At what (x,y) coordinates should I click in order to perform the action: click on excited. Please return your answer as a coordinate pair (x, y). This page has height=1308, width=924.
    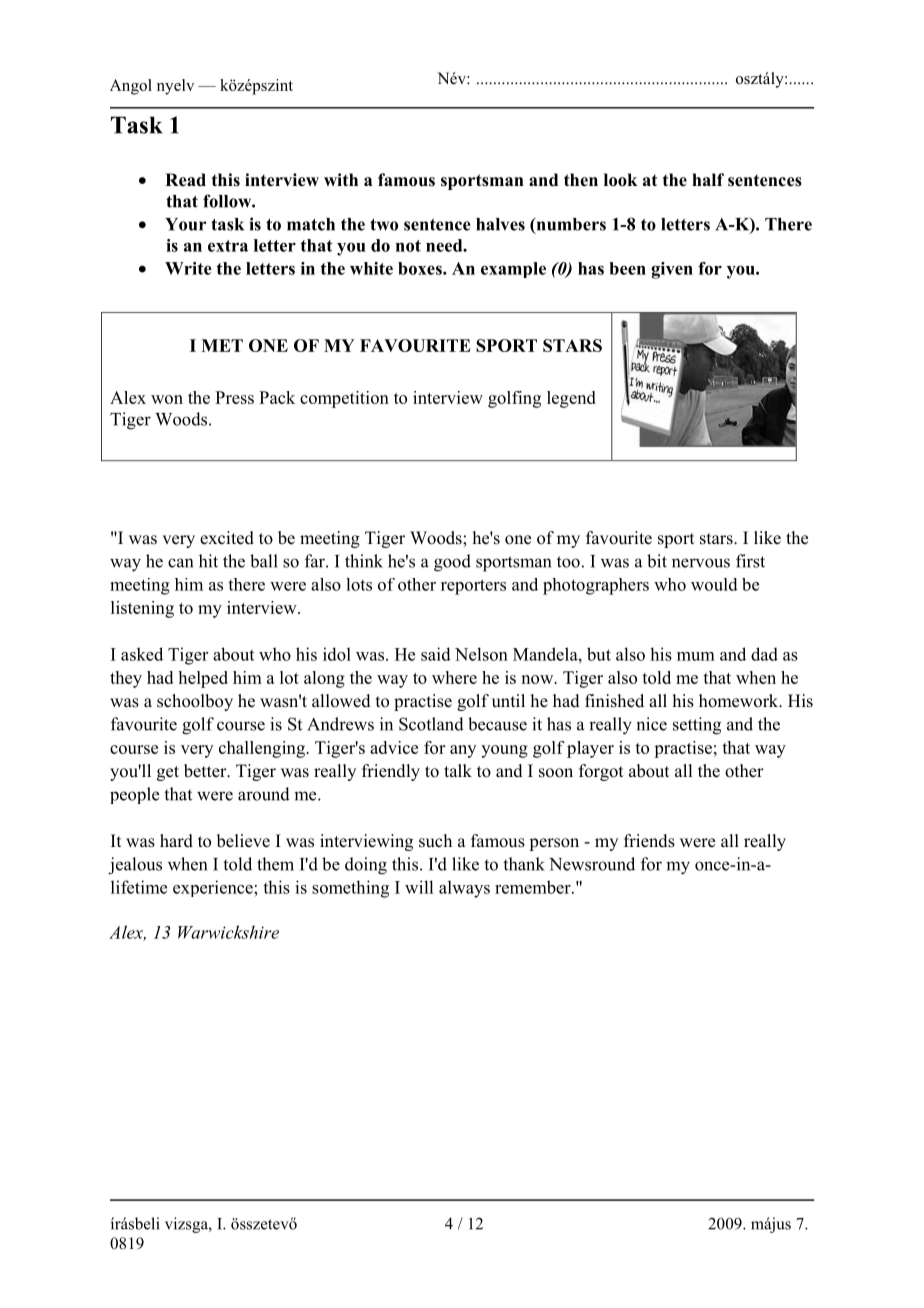
    Looking at the image, I should click on (227, 538).
